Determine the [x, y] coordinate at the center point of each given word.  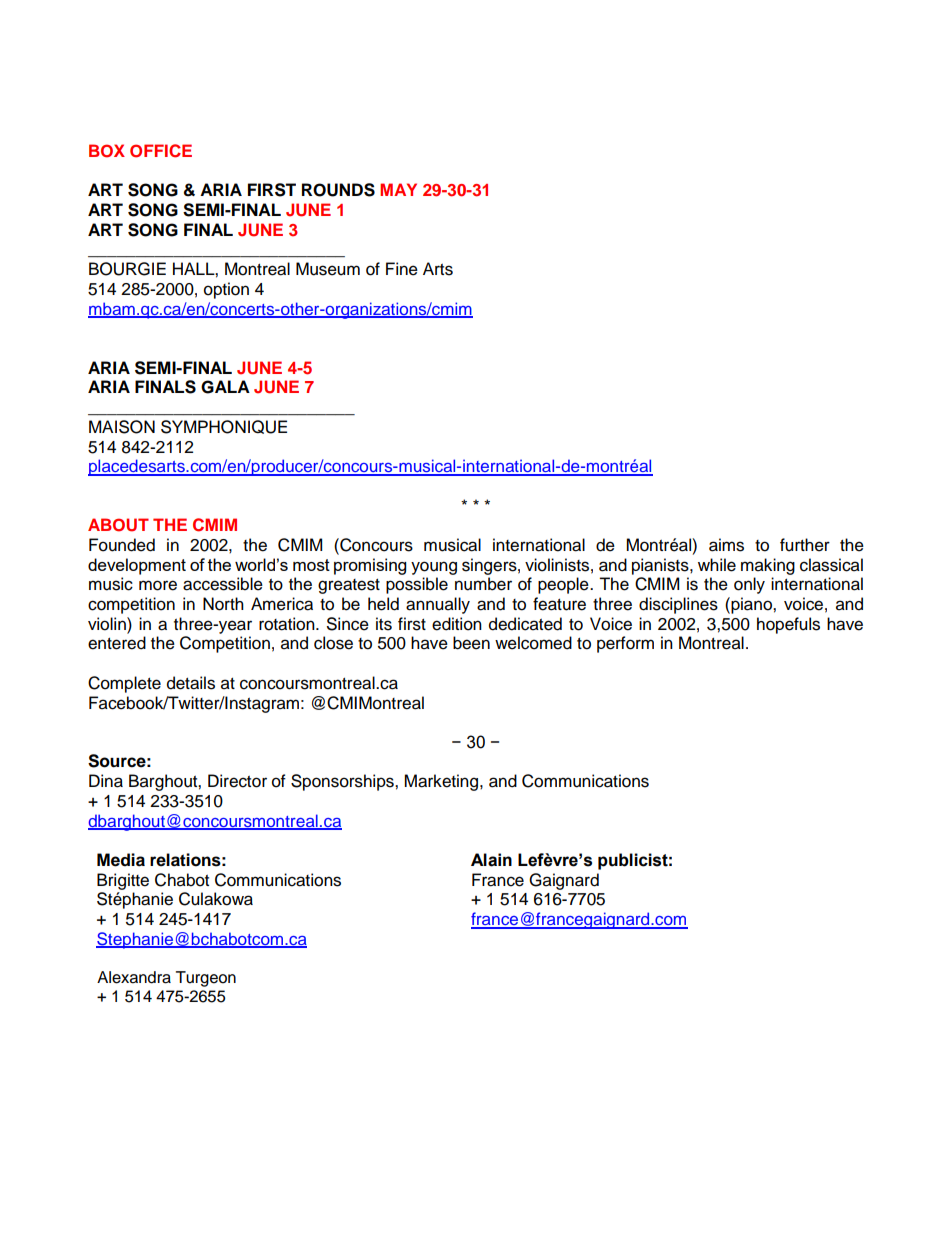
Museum [328, 269]
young [434, 568]
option [226, 290]
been [471, 643]
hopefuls [788, 625]
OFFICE [161, 151]
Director [237, 781]
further [805, 545]
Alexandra [134, 977]
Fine [402, 269]
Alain [491, 860]
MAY [398, 189]
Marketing [442, 782]
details [191, 683]
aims [726, 545]
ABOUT [118, 525]
